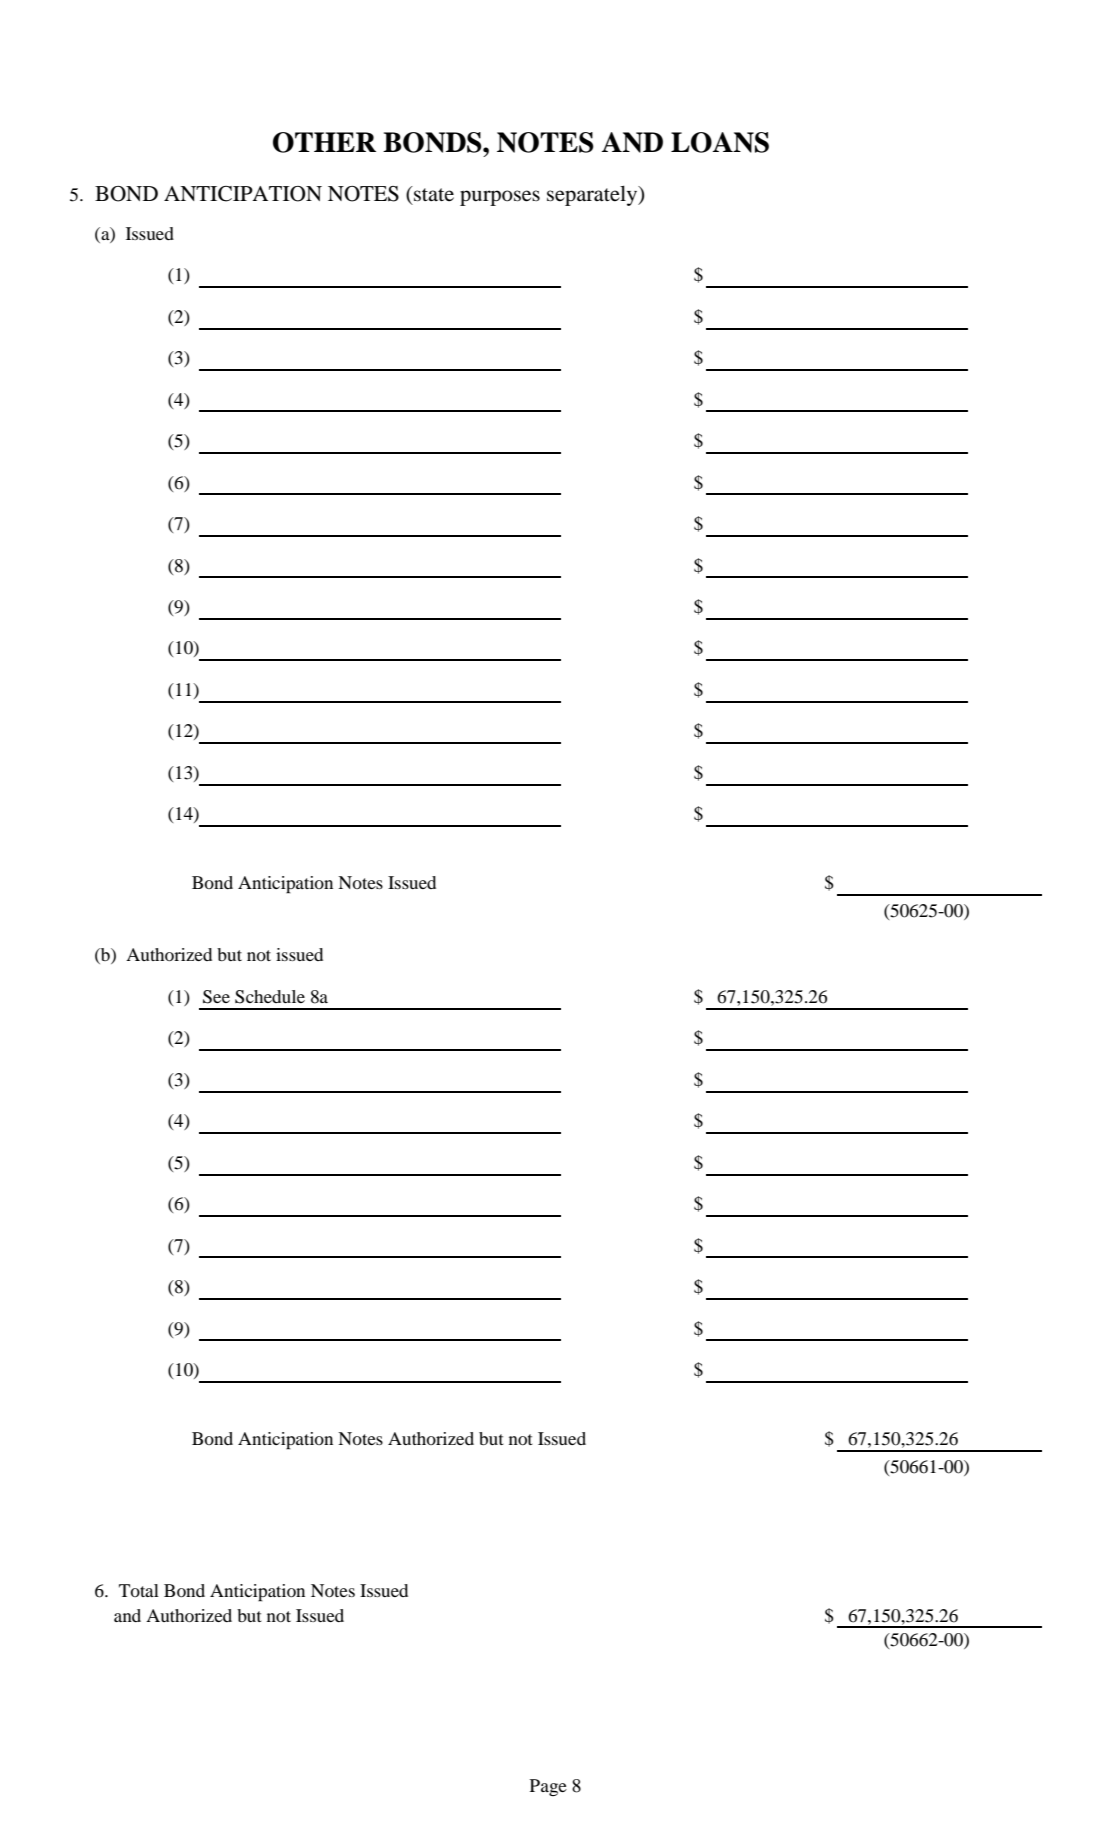 This screenshot has width=1113, height=1833. Describe the element at coordinates (270, 997) in the screenshot. I see `Schedule` at that location.
